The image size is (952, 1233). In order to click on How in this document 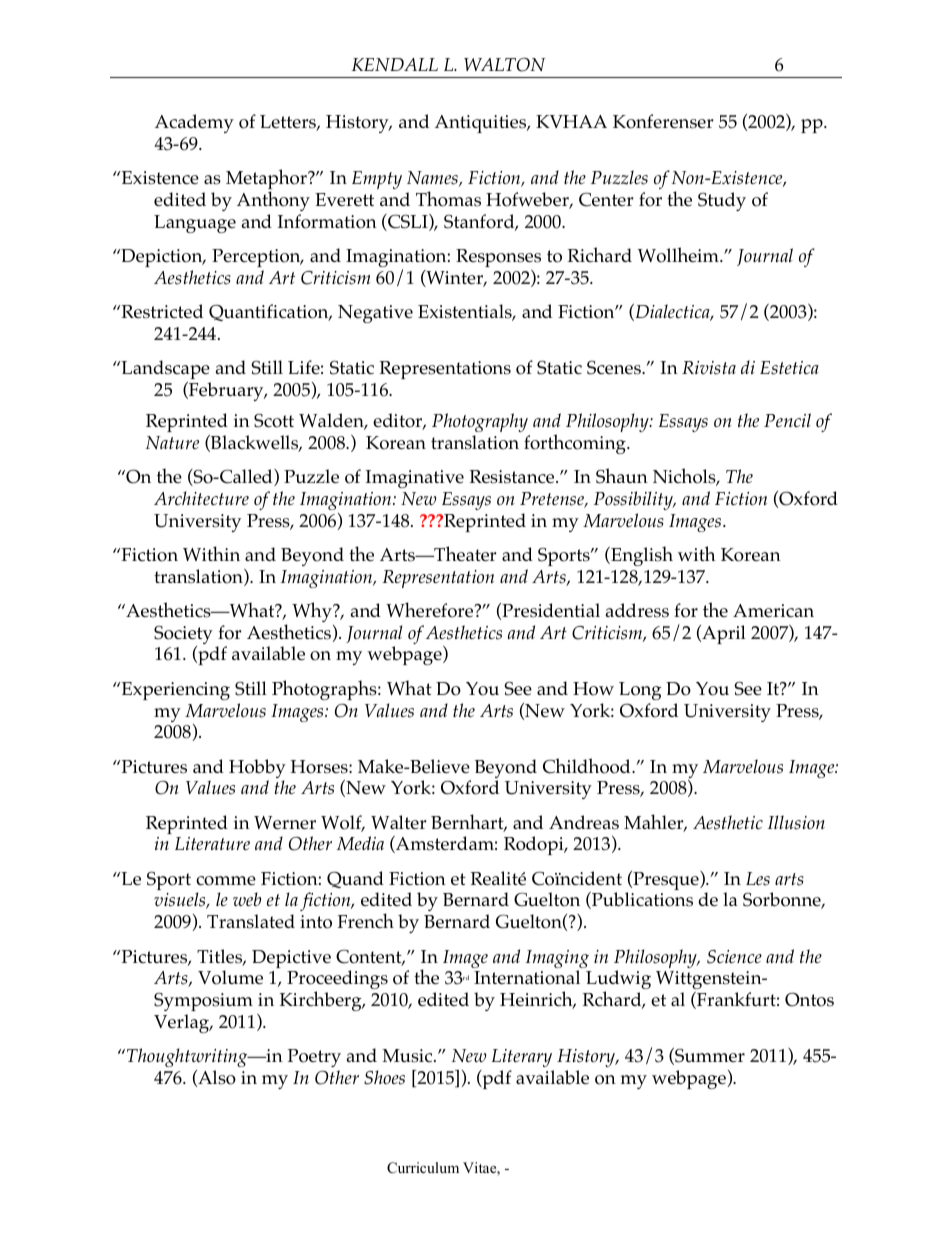, I will do `click(593, 689)`.
